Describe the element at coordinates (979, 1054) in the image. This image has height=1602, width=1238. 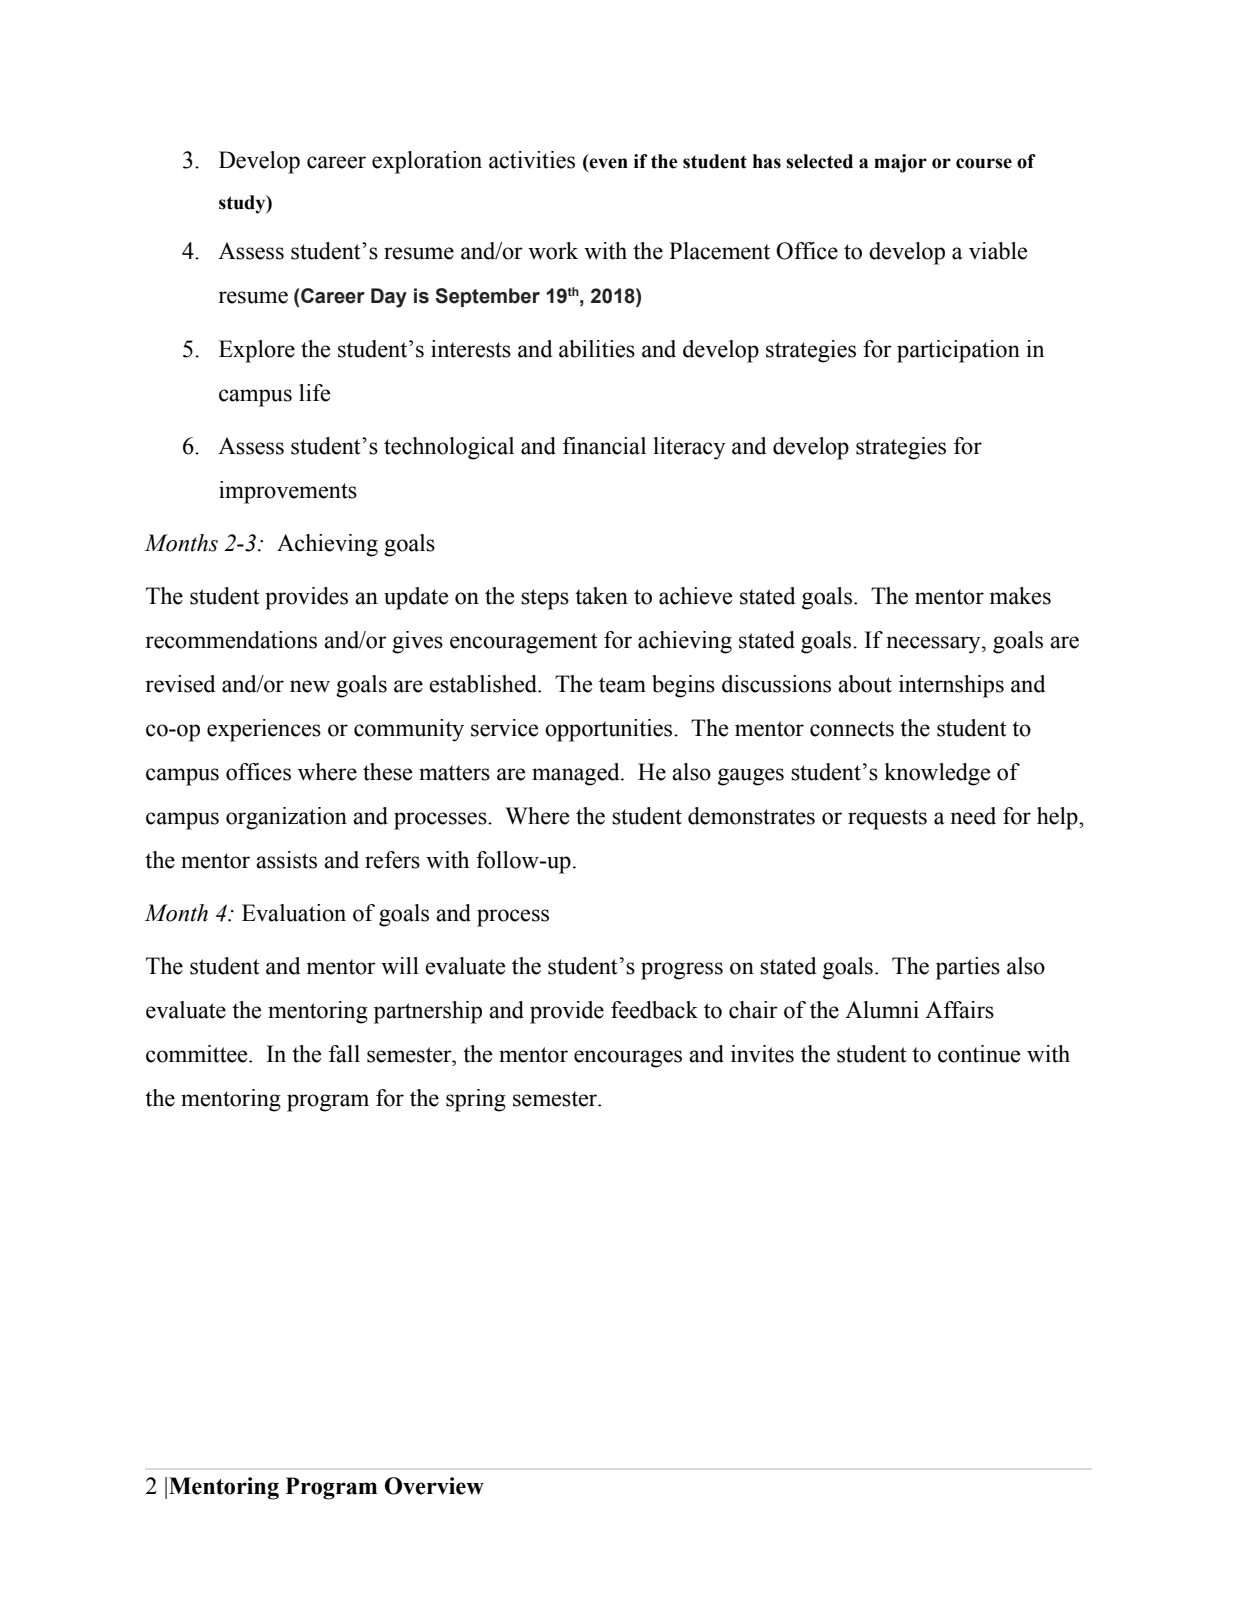
I see `continue` at that location.
